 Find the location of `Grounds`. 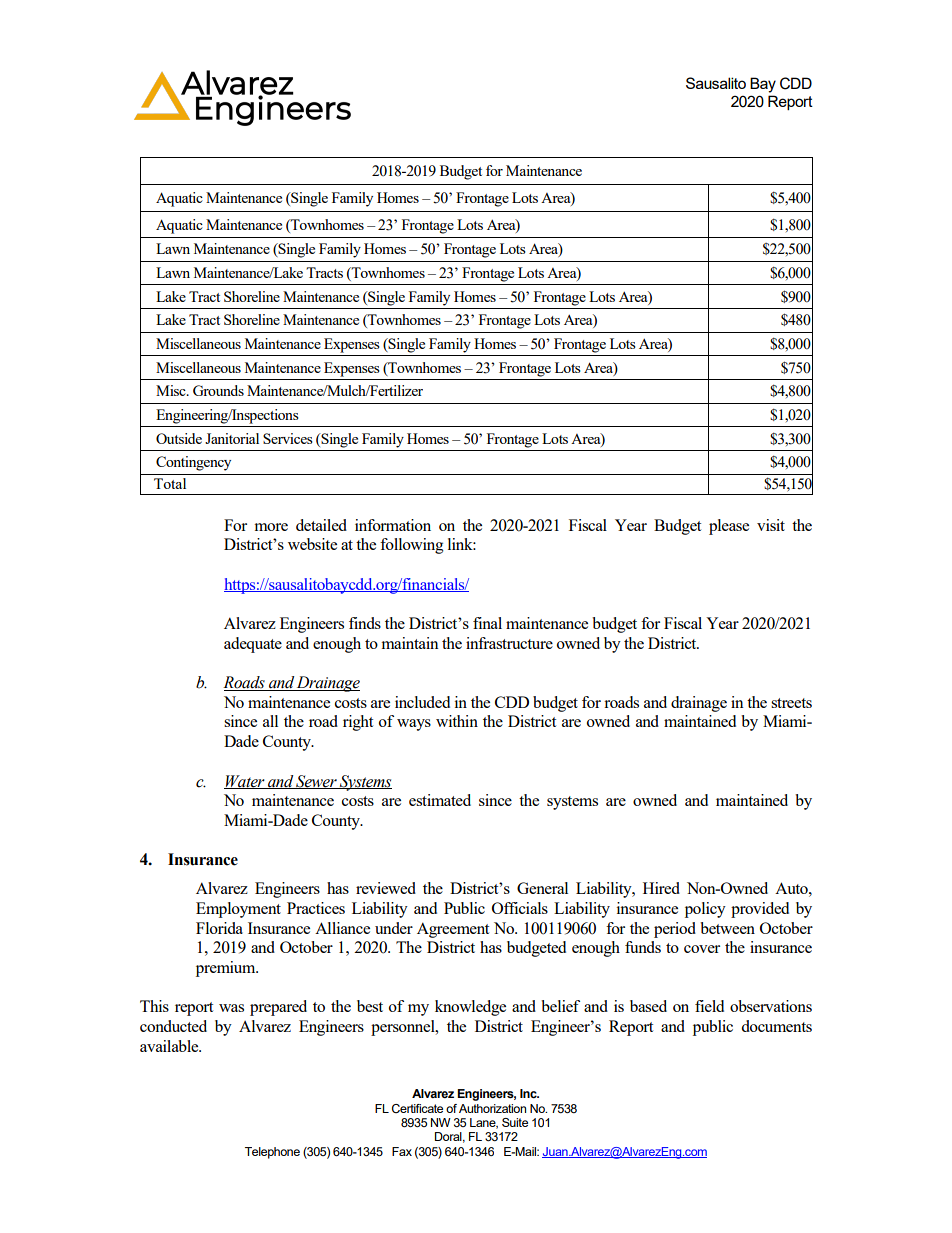

Grounds is located at coordinates (218, 390).
